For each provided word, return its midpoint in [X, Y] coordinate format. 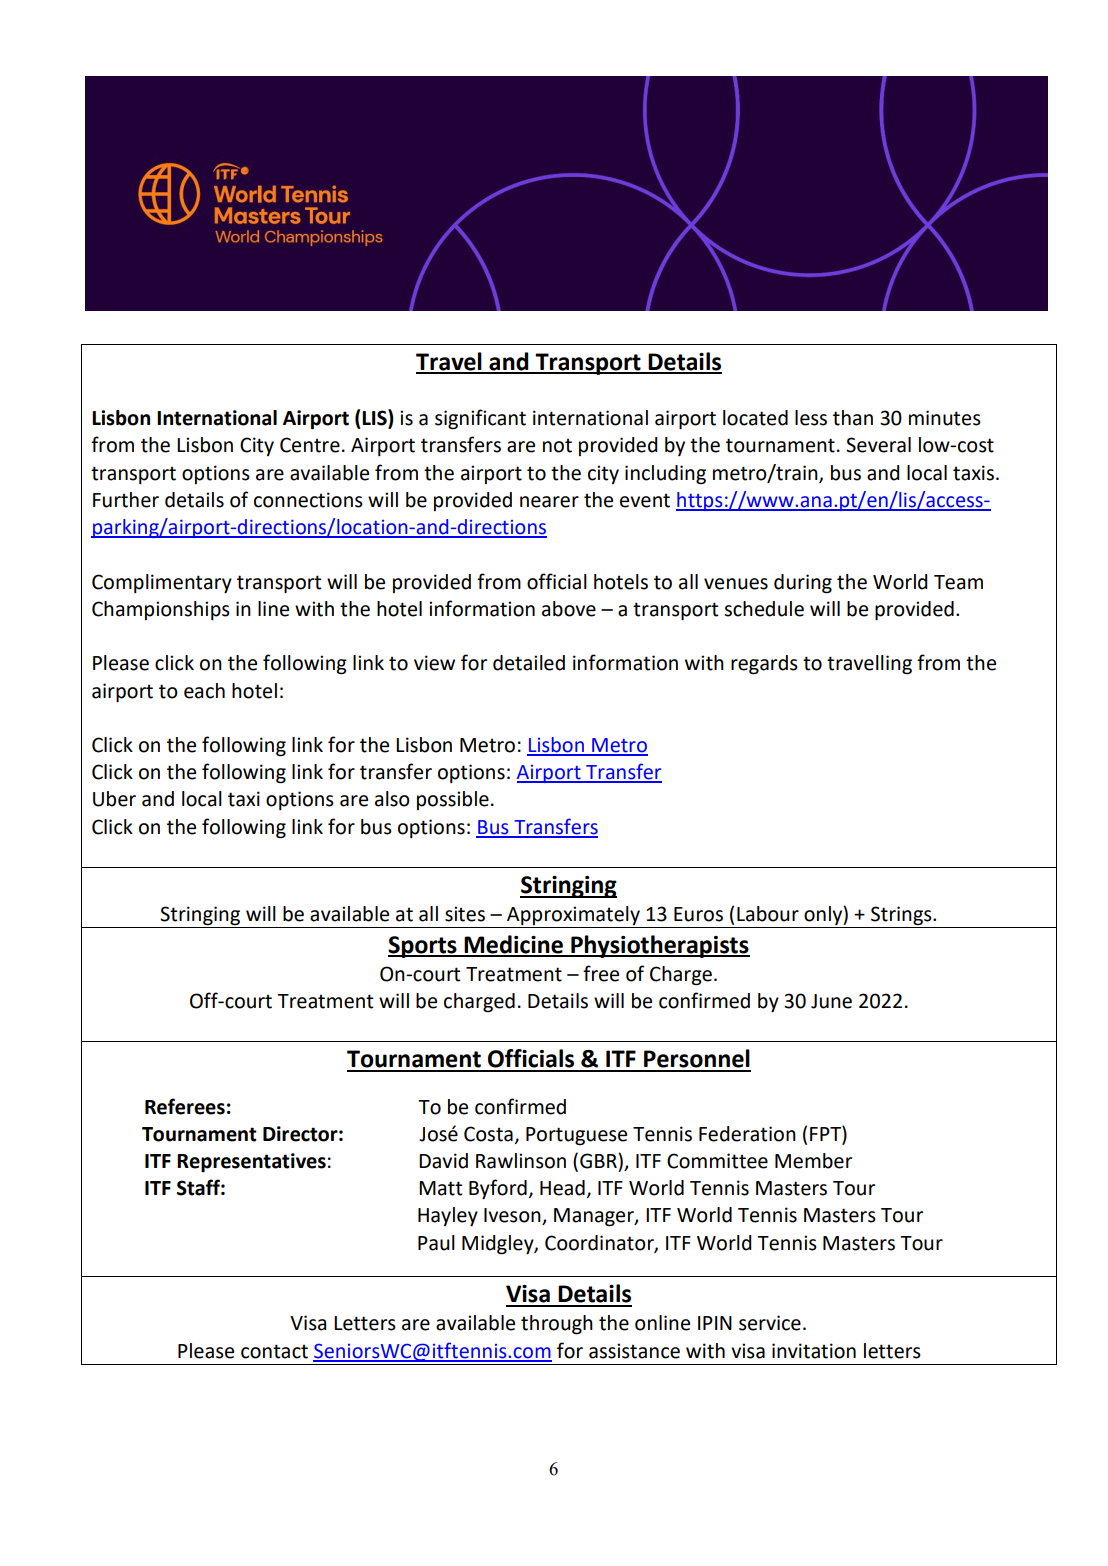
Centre [310, 445]
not [557, 446]
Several [878, 445]
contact [274, 1351]
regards [764, 665]
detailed [529, 663]
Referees [185, 1106]
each [204, 691]
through [557, 1325]
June [831, 1001]
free [601, 973]
